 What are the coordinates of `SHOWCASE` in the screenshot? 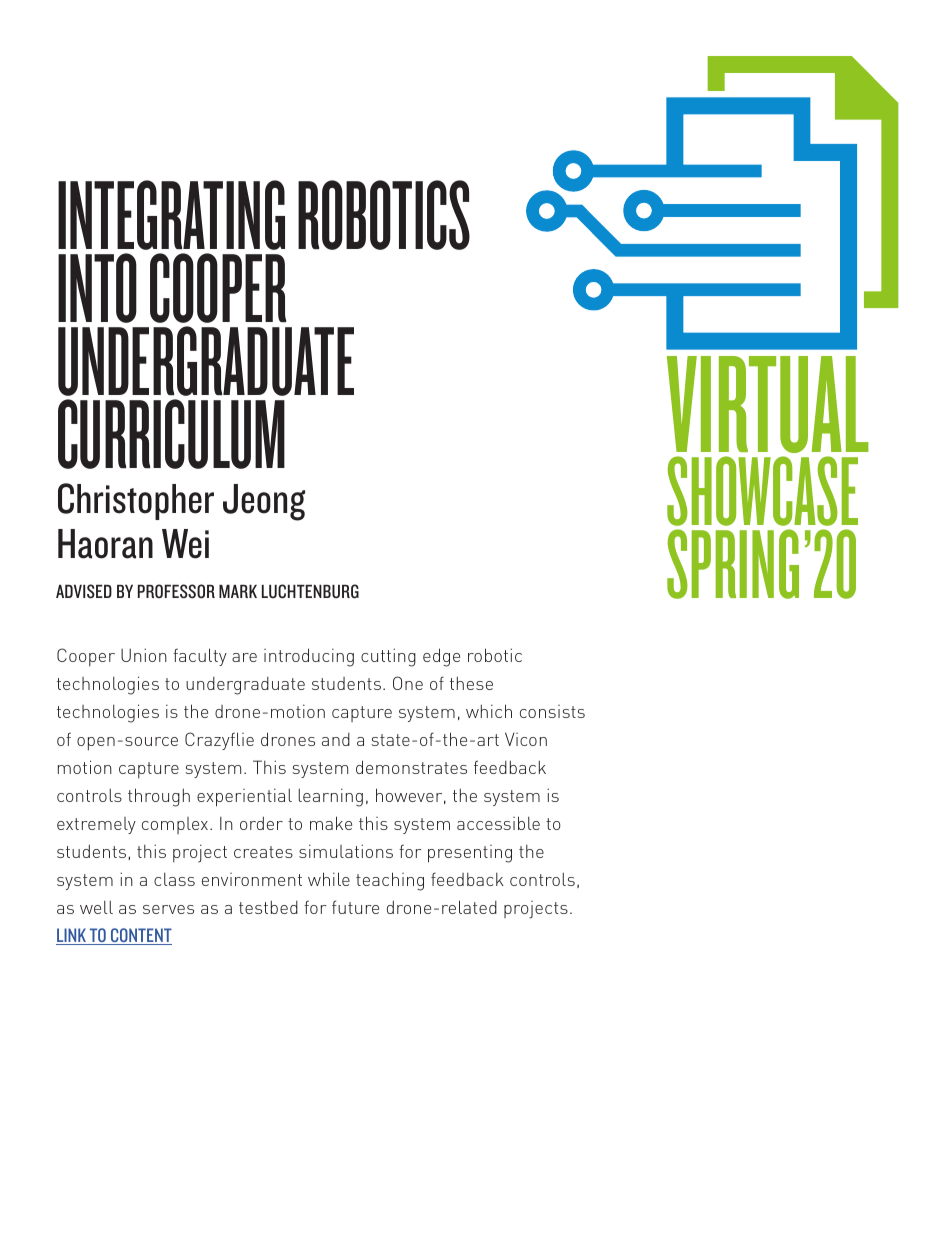 It's located at (762, 491).
